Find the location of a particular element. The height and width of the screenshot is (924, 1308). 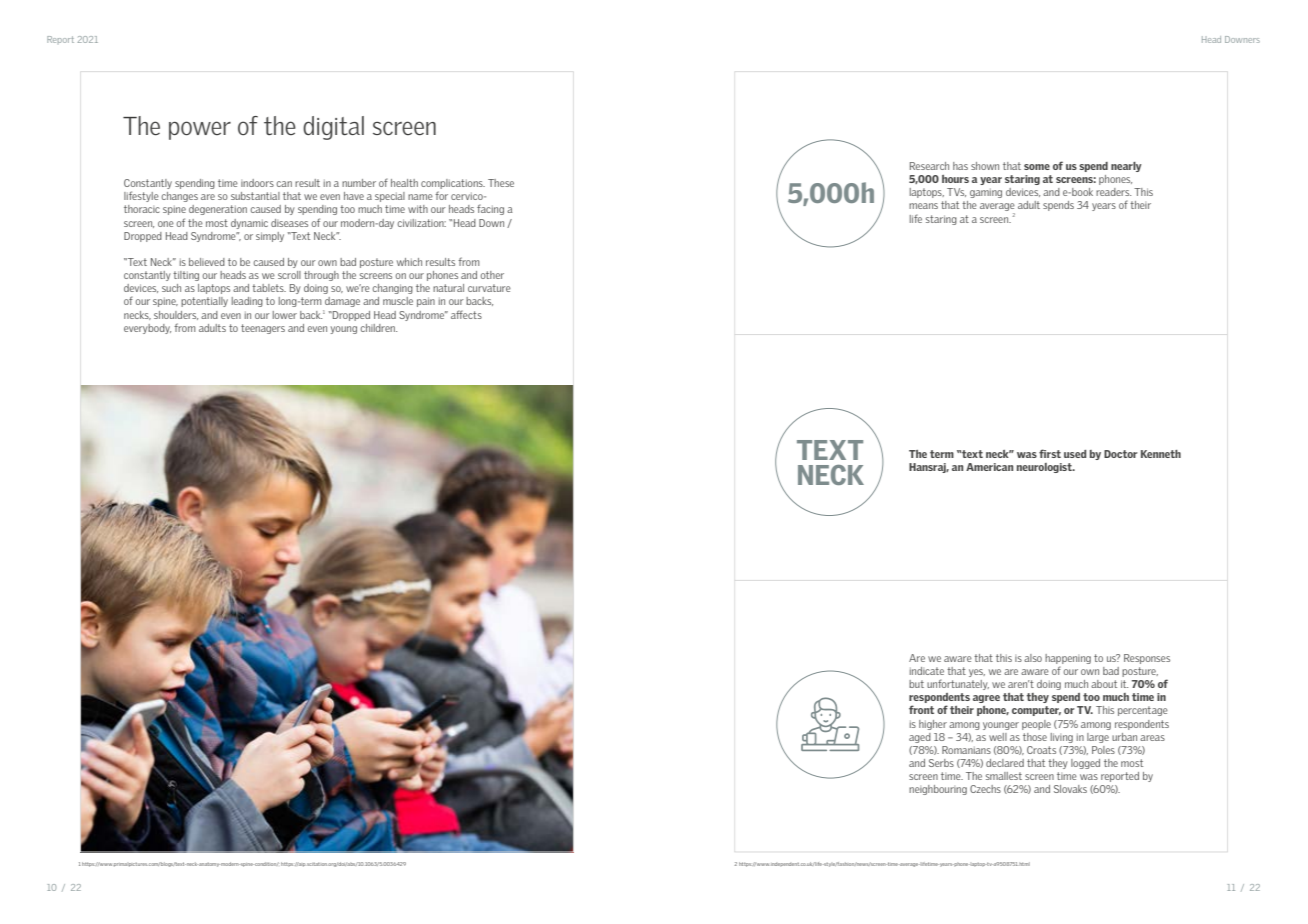

teenagers is located at coordinates (263, 329).
